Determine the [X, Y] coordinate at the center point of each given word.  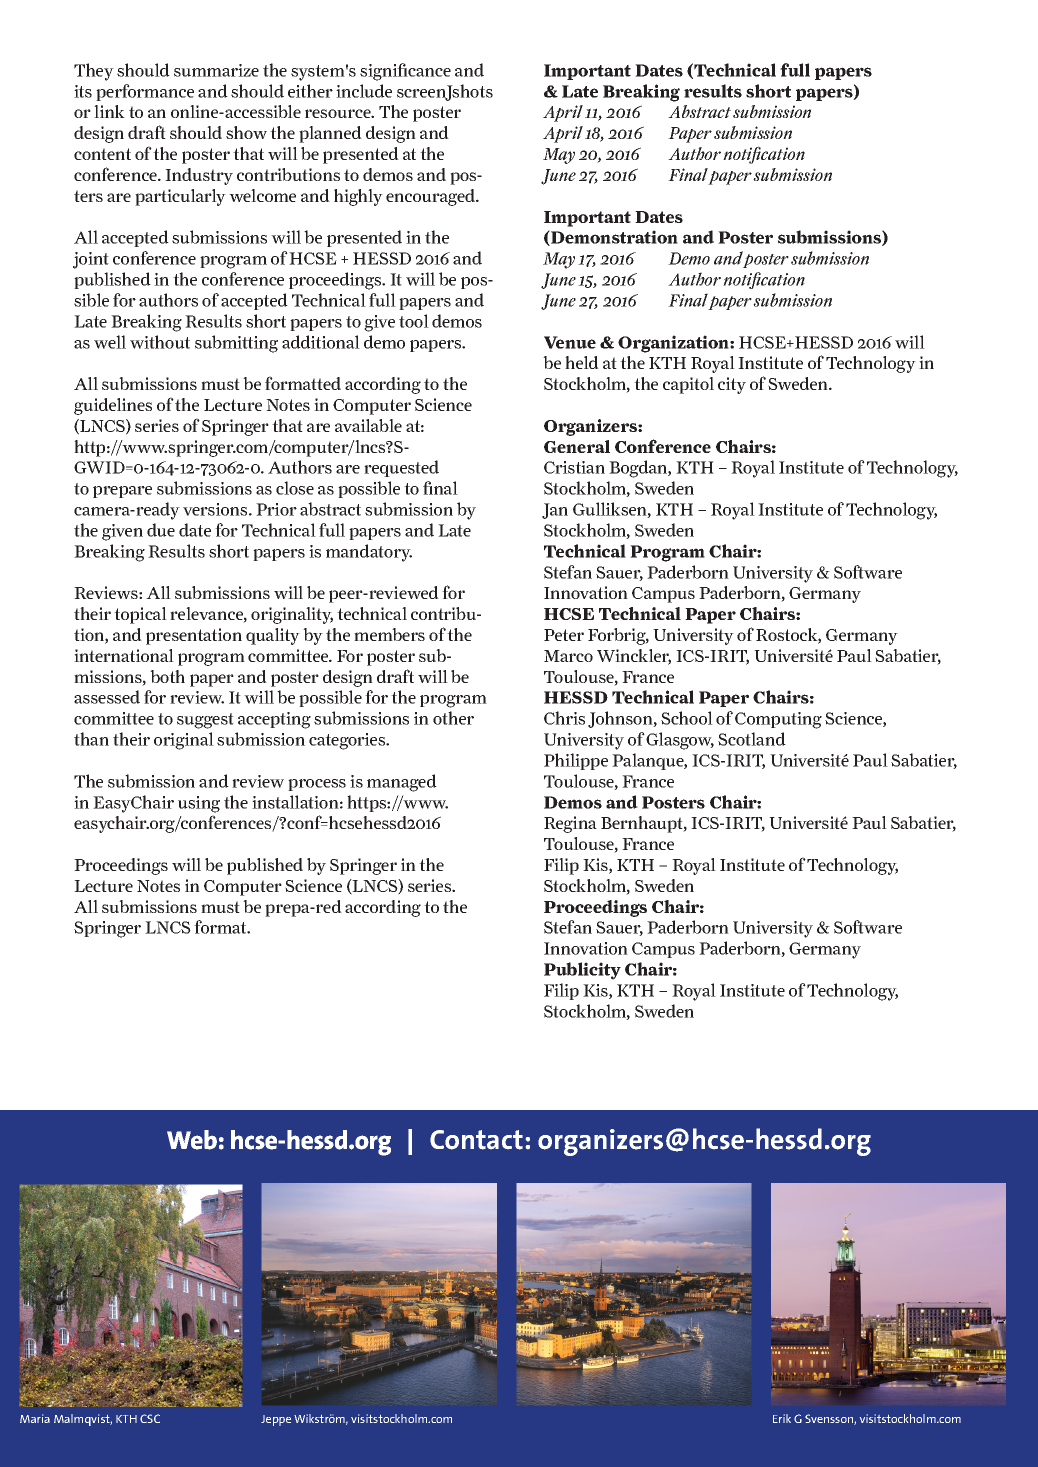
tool [414, 321]
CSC [150, 1418]
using [199, 804]
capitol [688, 385]
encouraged [432, 197]
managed [402, 783]
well [110, 342]
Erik [782, 1418]
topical [140, 615]
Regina [570, 824]
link [109, 111]
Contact [476, 1140]
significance [405, 72]
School [687, 718]
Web [192, 1140]
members [389, 634]
